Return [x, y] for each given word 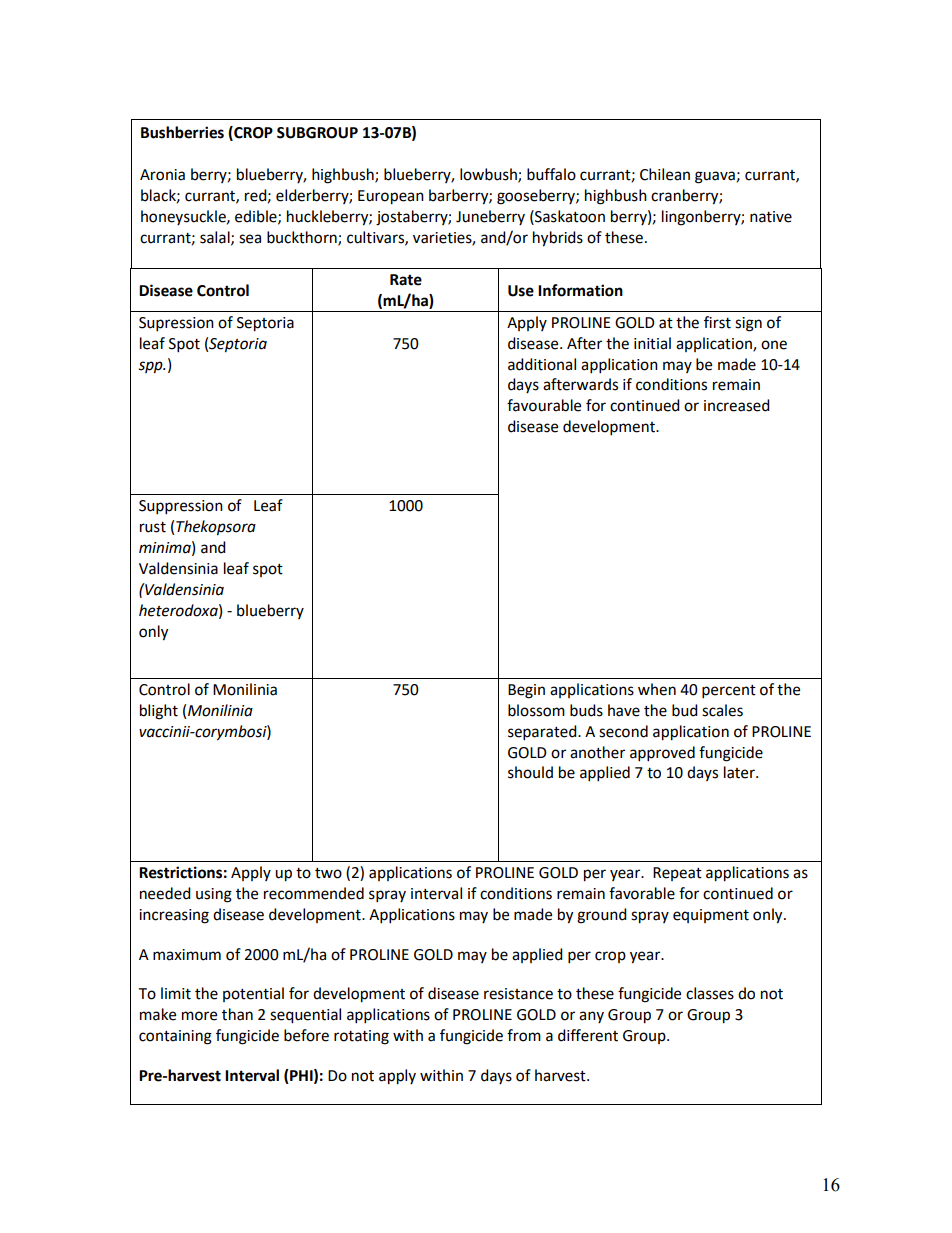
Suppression [181, 507]
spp [151, 367]
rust [153, 527]
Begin [526, 691]
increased [737, 405]
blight [159, 712]
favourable [544, 405]
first [717, 322]
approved [662, 754]
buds [586, 710]
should [530, 772]
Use [521, 291]
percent [729, 692]
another [597, 752]
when [657, 689]
